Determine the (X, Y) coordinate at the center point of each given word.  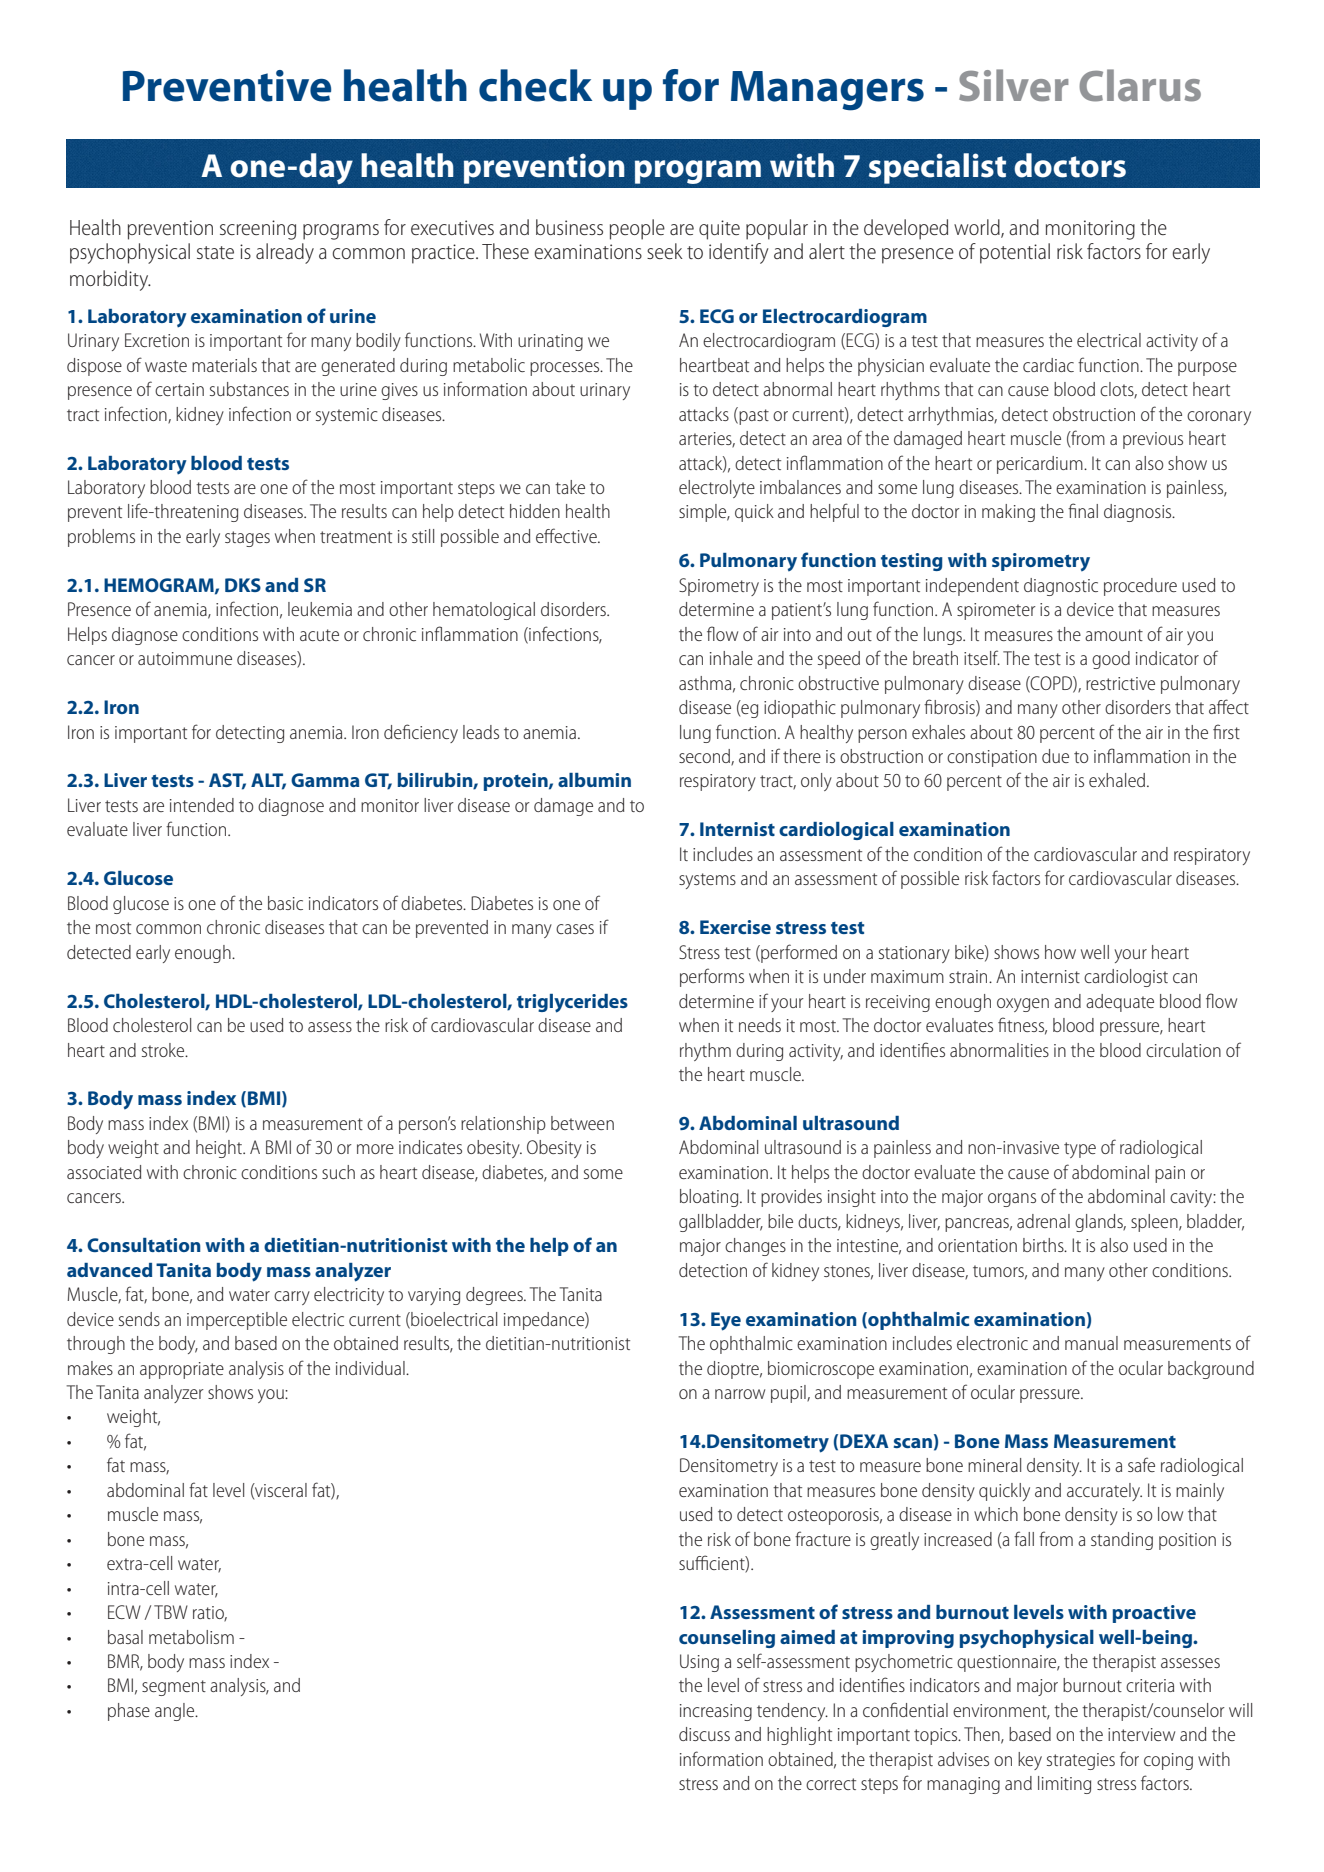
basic (285, 903)
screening (258, 230)
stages (247, 539)
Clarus (1140, 85)
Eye (726, 1321)
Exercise (735, 927)
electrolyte (717, 489)
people (637, 229)
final (1083, 510)
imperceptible (237, 1321)
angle (176, 1712)
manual (1091, 1343)
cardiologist (1126, 978)
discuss (704, 1734)
